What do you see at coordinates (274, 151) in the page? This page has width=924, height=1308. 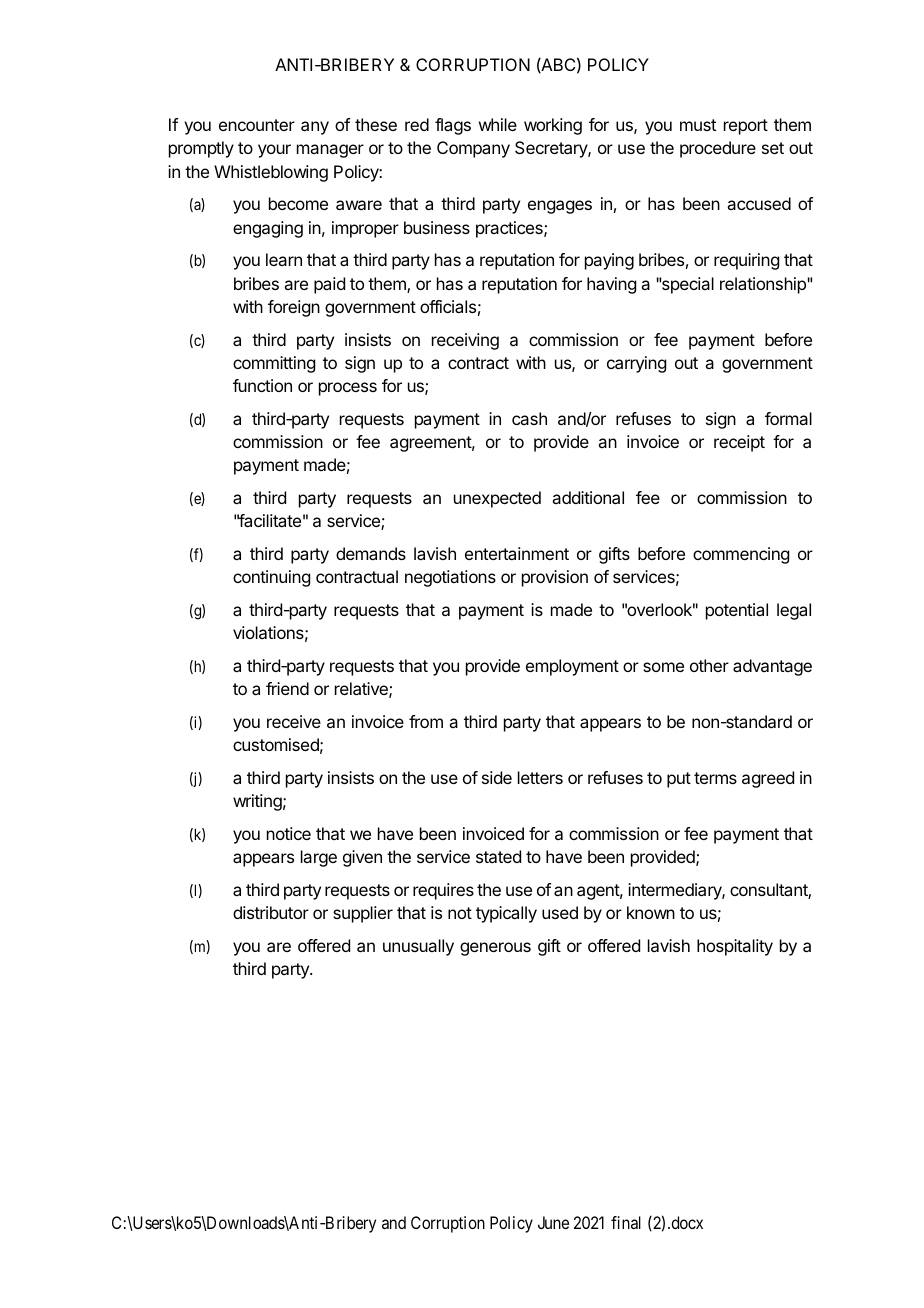 I see `your` at bounding box center [274, 151].
